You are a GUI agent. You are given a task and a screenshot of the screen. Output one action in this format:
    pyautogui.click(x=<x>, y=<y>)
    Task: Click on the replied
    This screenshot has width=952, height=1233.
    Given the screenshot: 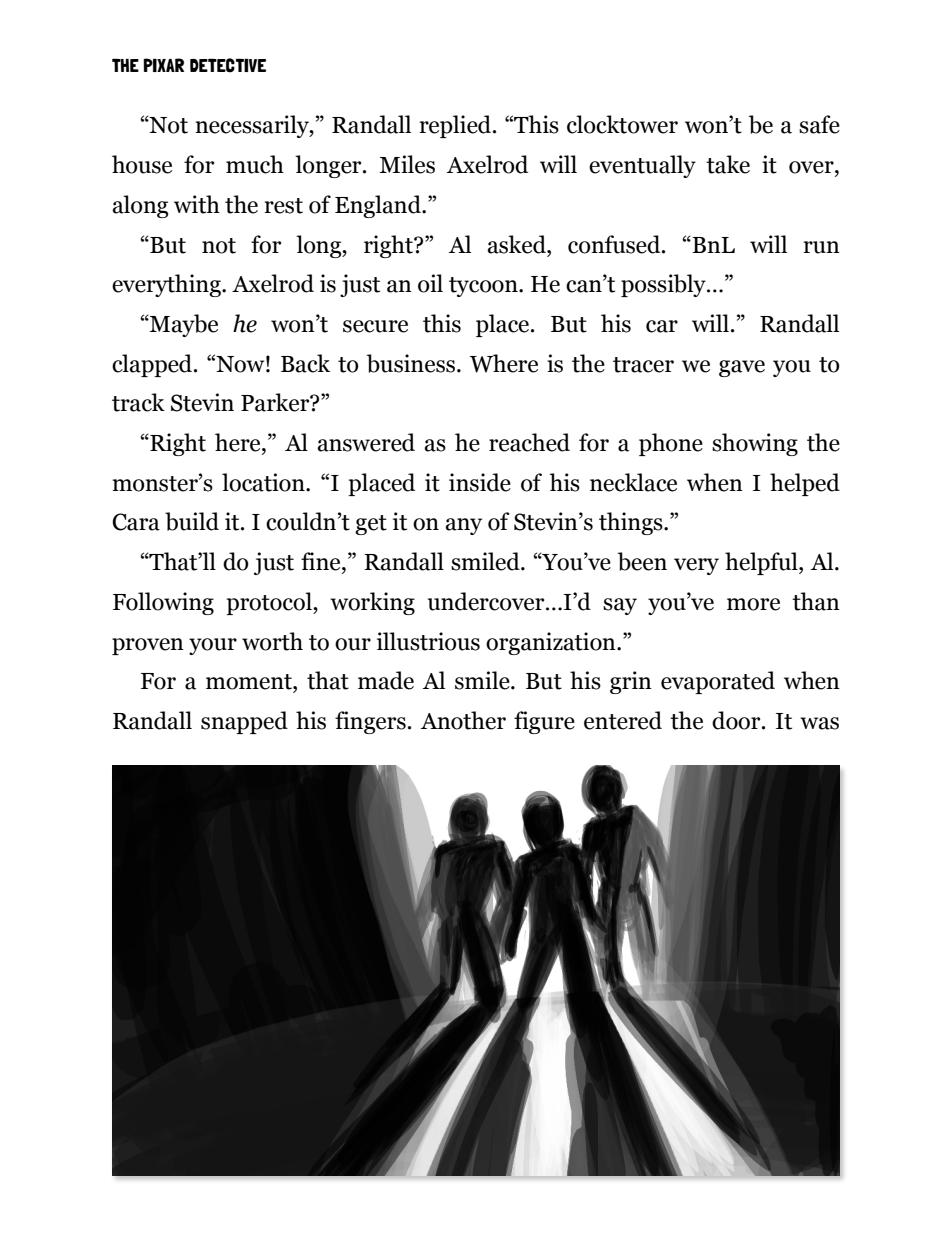 What is the action you would take?
    pyautogui.click(x=456, y=126)
